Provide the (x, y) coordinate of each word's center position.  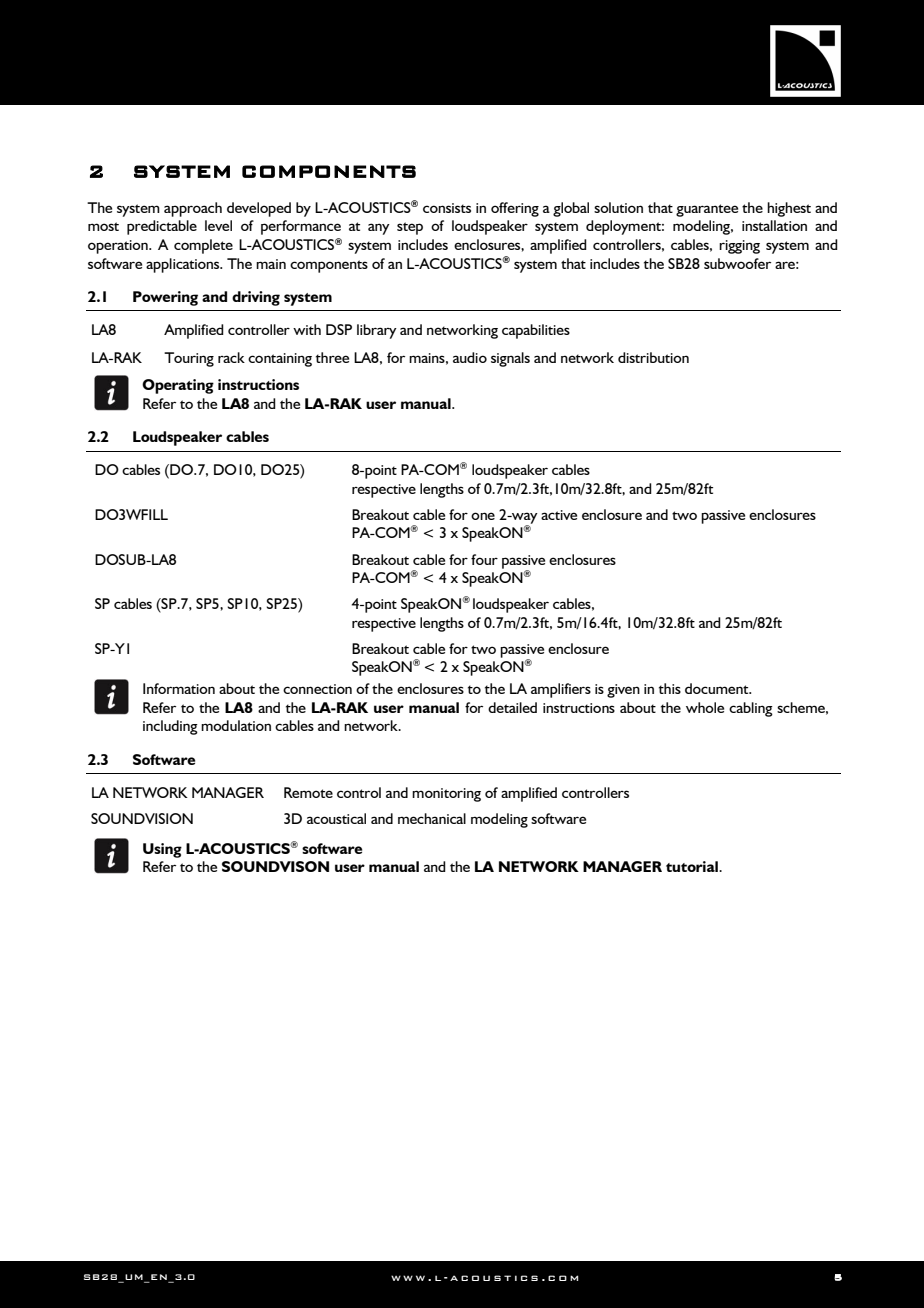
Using (162, 850)
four (484, 559)
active (559, 515)
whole (705, 707)
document (718, 688)
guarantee (707, 210)
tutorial (693, 866)
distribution (653, 357)
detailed (512, 707)
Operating (178, 386)
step (410, 228)
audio (470, 357)
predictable (162, 227)
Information (179, 688)
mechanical (432, 818)
